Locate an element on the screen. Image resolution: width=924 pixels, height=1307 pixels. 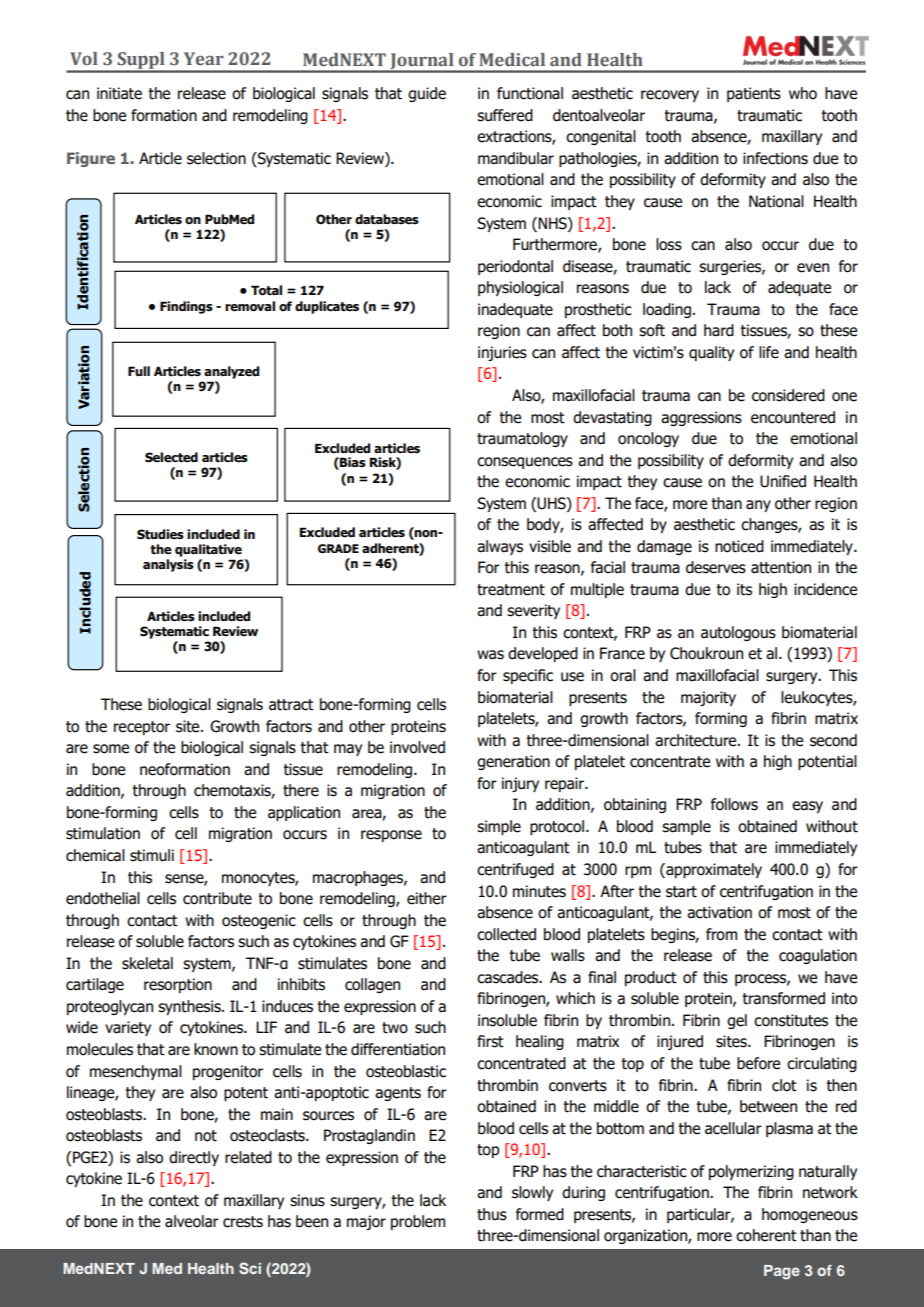
crests is located at coordinates (243, 1222).
